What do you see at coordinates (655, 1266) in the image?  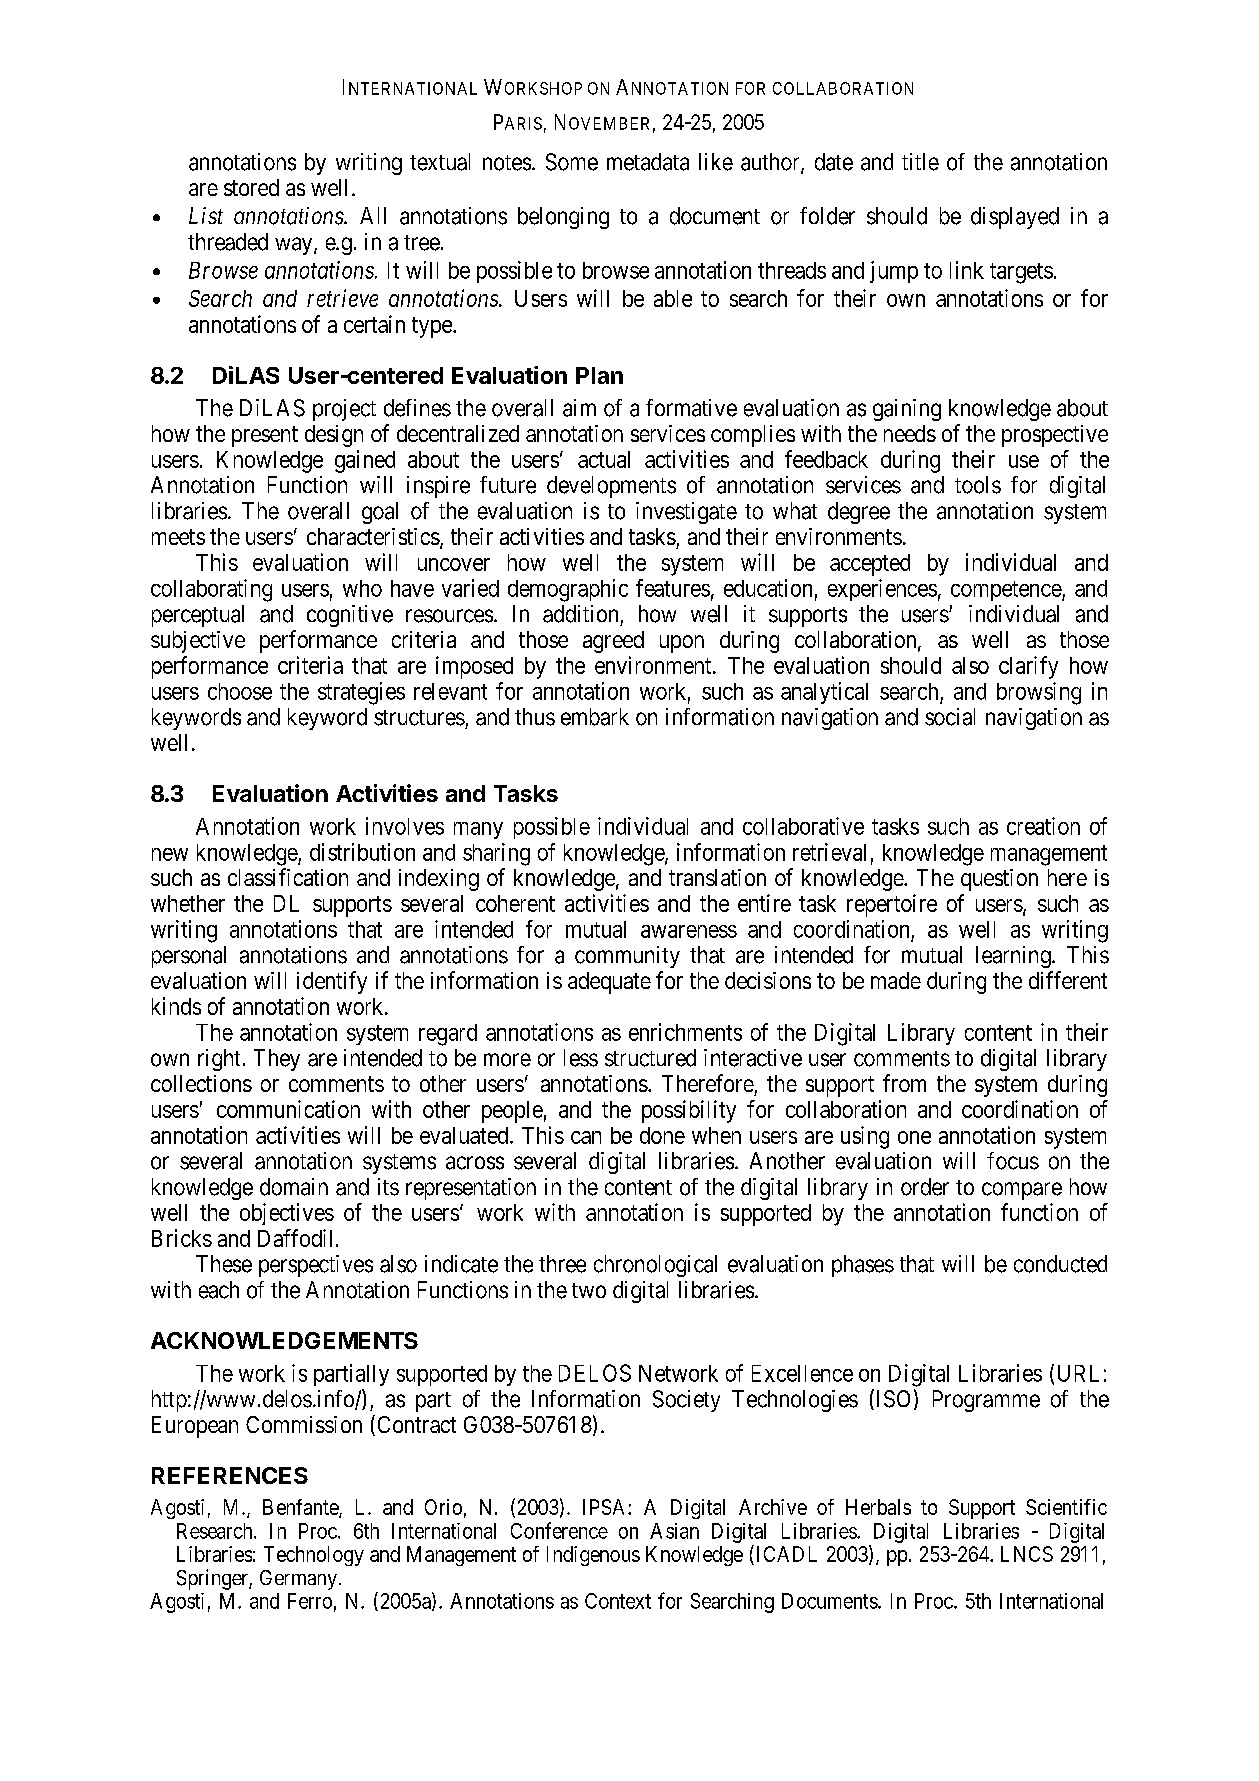 I see `chronological` at bounding box center [655, 1266].
